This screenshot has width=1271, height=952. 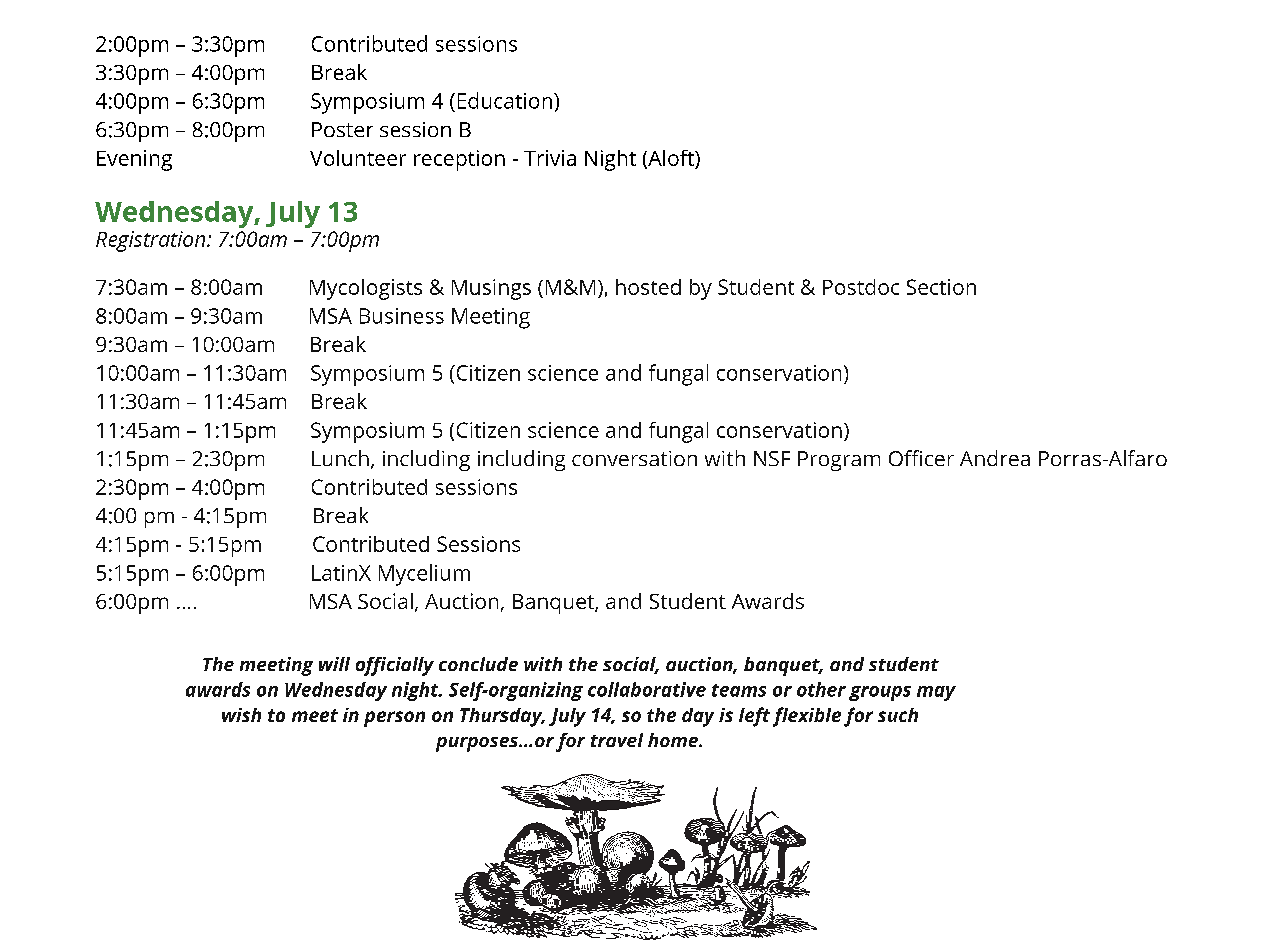 What do you see at coordinates (502, 717) in the screenshot?
I see `Thursday` at bounding box center [502, 717].
